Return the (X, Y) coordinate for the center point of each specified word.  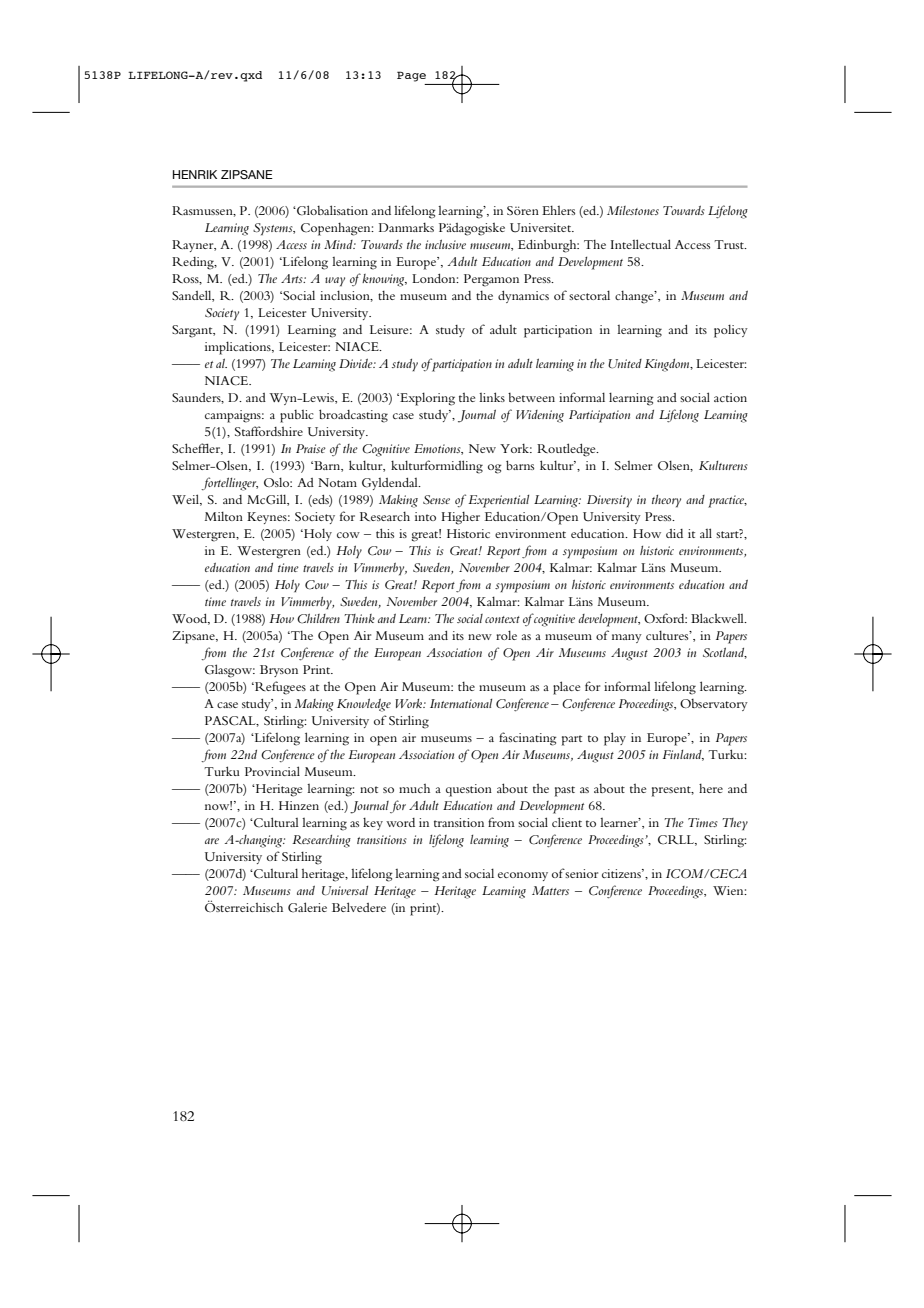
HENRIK (195, 174)
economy (523, 876)
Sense (436, 499)
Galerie (307, 907)
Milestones (633, 210)
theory (666, 501)
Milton (224, 516)
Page (411, 76)
